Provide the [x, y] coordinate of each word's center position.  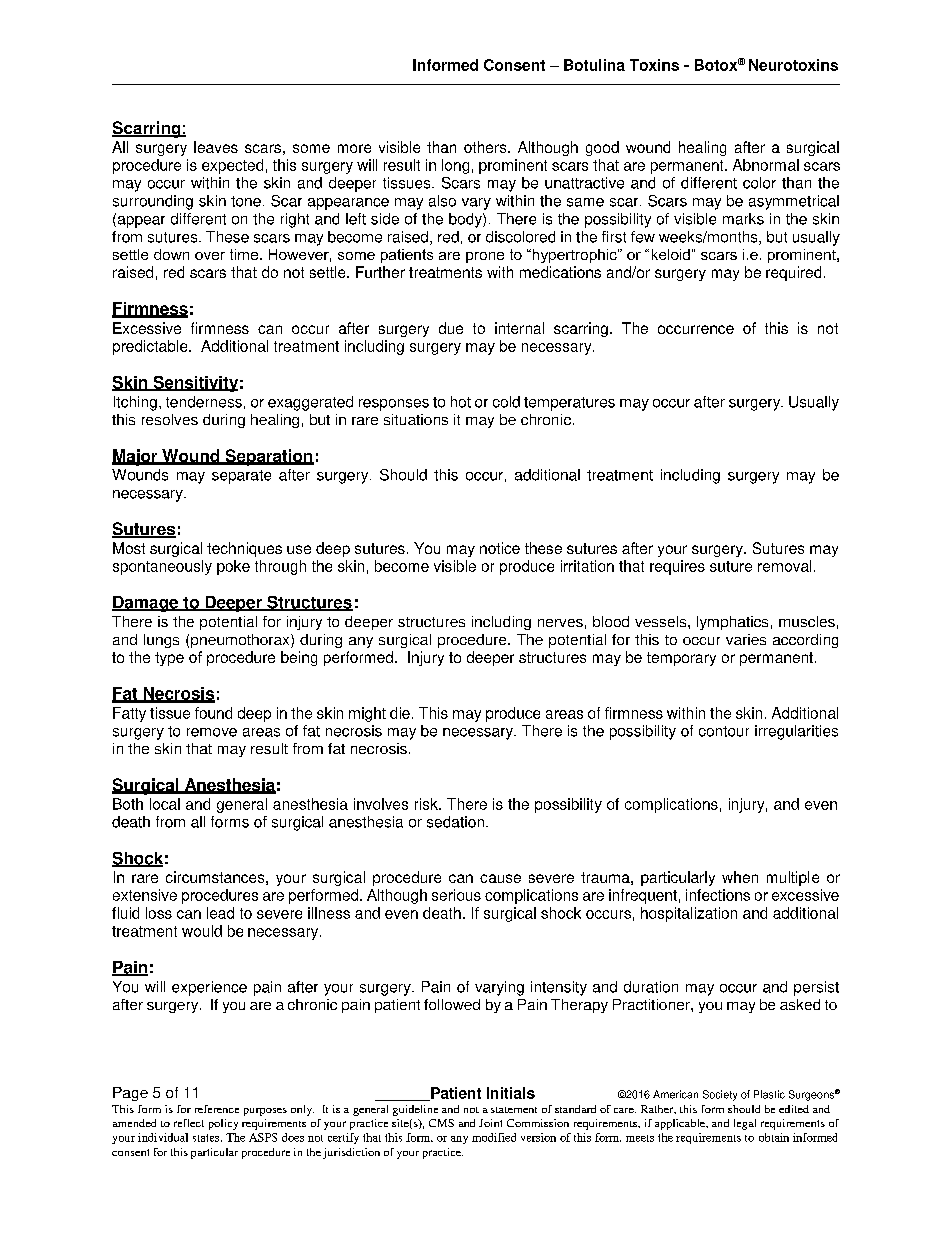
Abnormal [766, 165]
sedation [455, 822]
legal [745, 1124]
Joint [490, 1123]
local [165, 804]
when [740, 877]
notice [500, 548]
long [455, 166]
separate [241, 477]
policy [223, 1124]
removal [784, 566]
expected [232, 166]
